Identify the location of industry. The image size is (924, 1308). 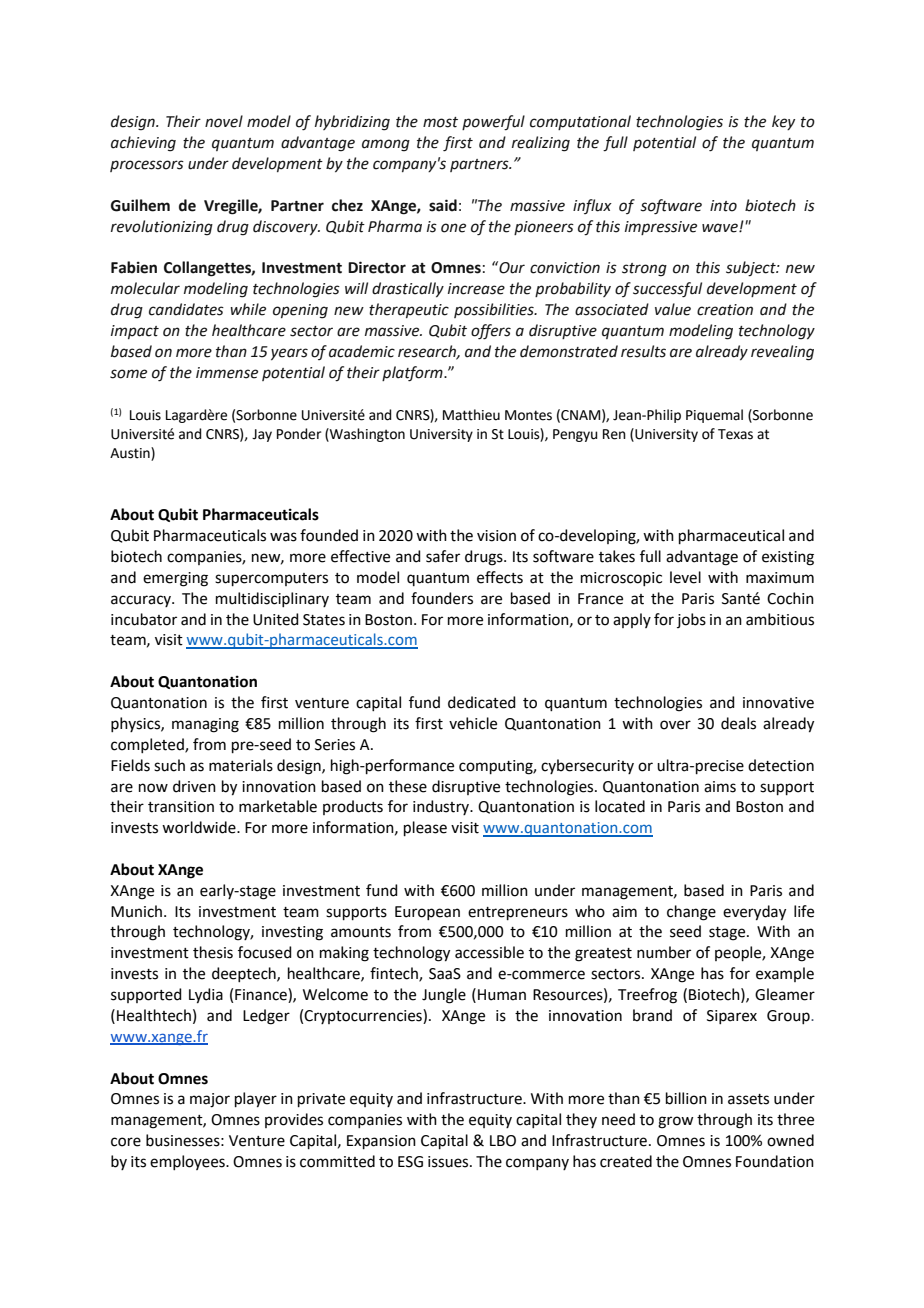
(442, 807).
